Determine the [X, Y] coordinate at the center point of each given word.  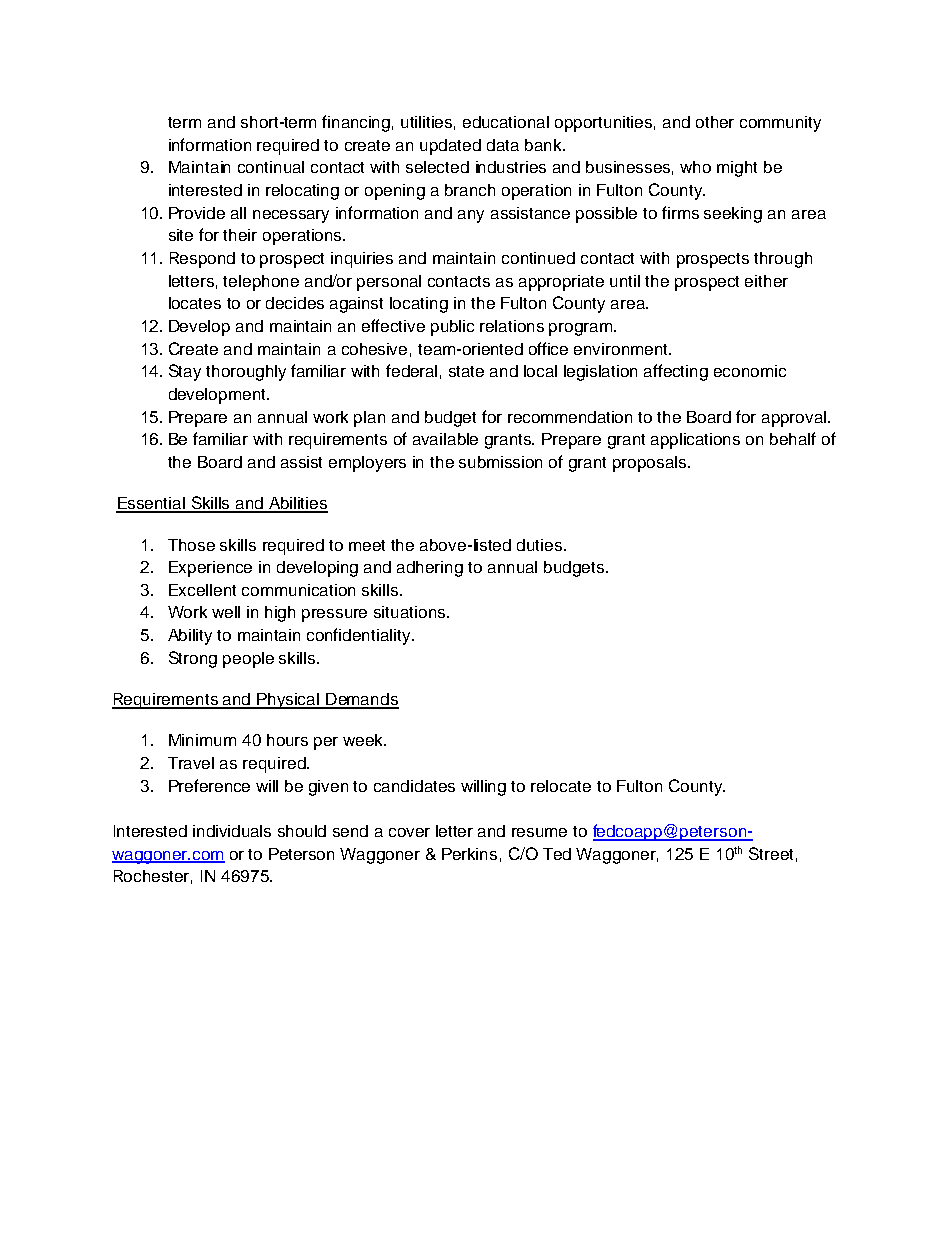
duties [541, 545]
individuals [232, 831]
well [226, 612]
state [466, 371]
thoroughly [246, 373]
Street [771, 853]
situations [411, 612]
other [715, 122]
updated [450, 147]
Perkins [469, 854]
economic [750, 371]
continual [271, 167]
